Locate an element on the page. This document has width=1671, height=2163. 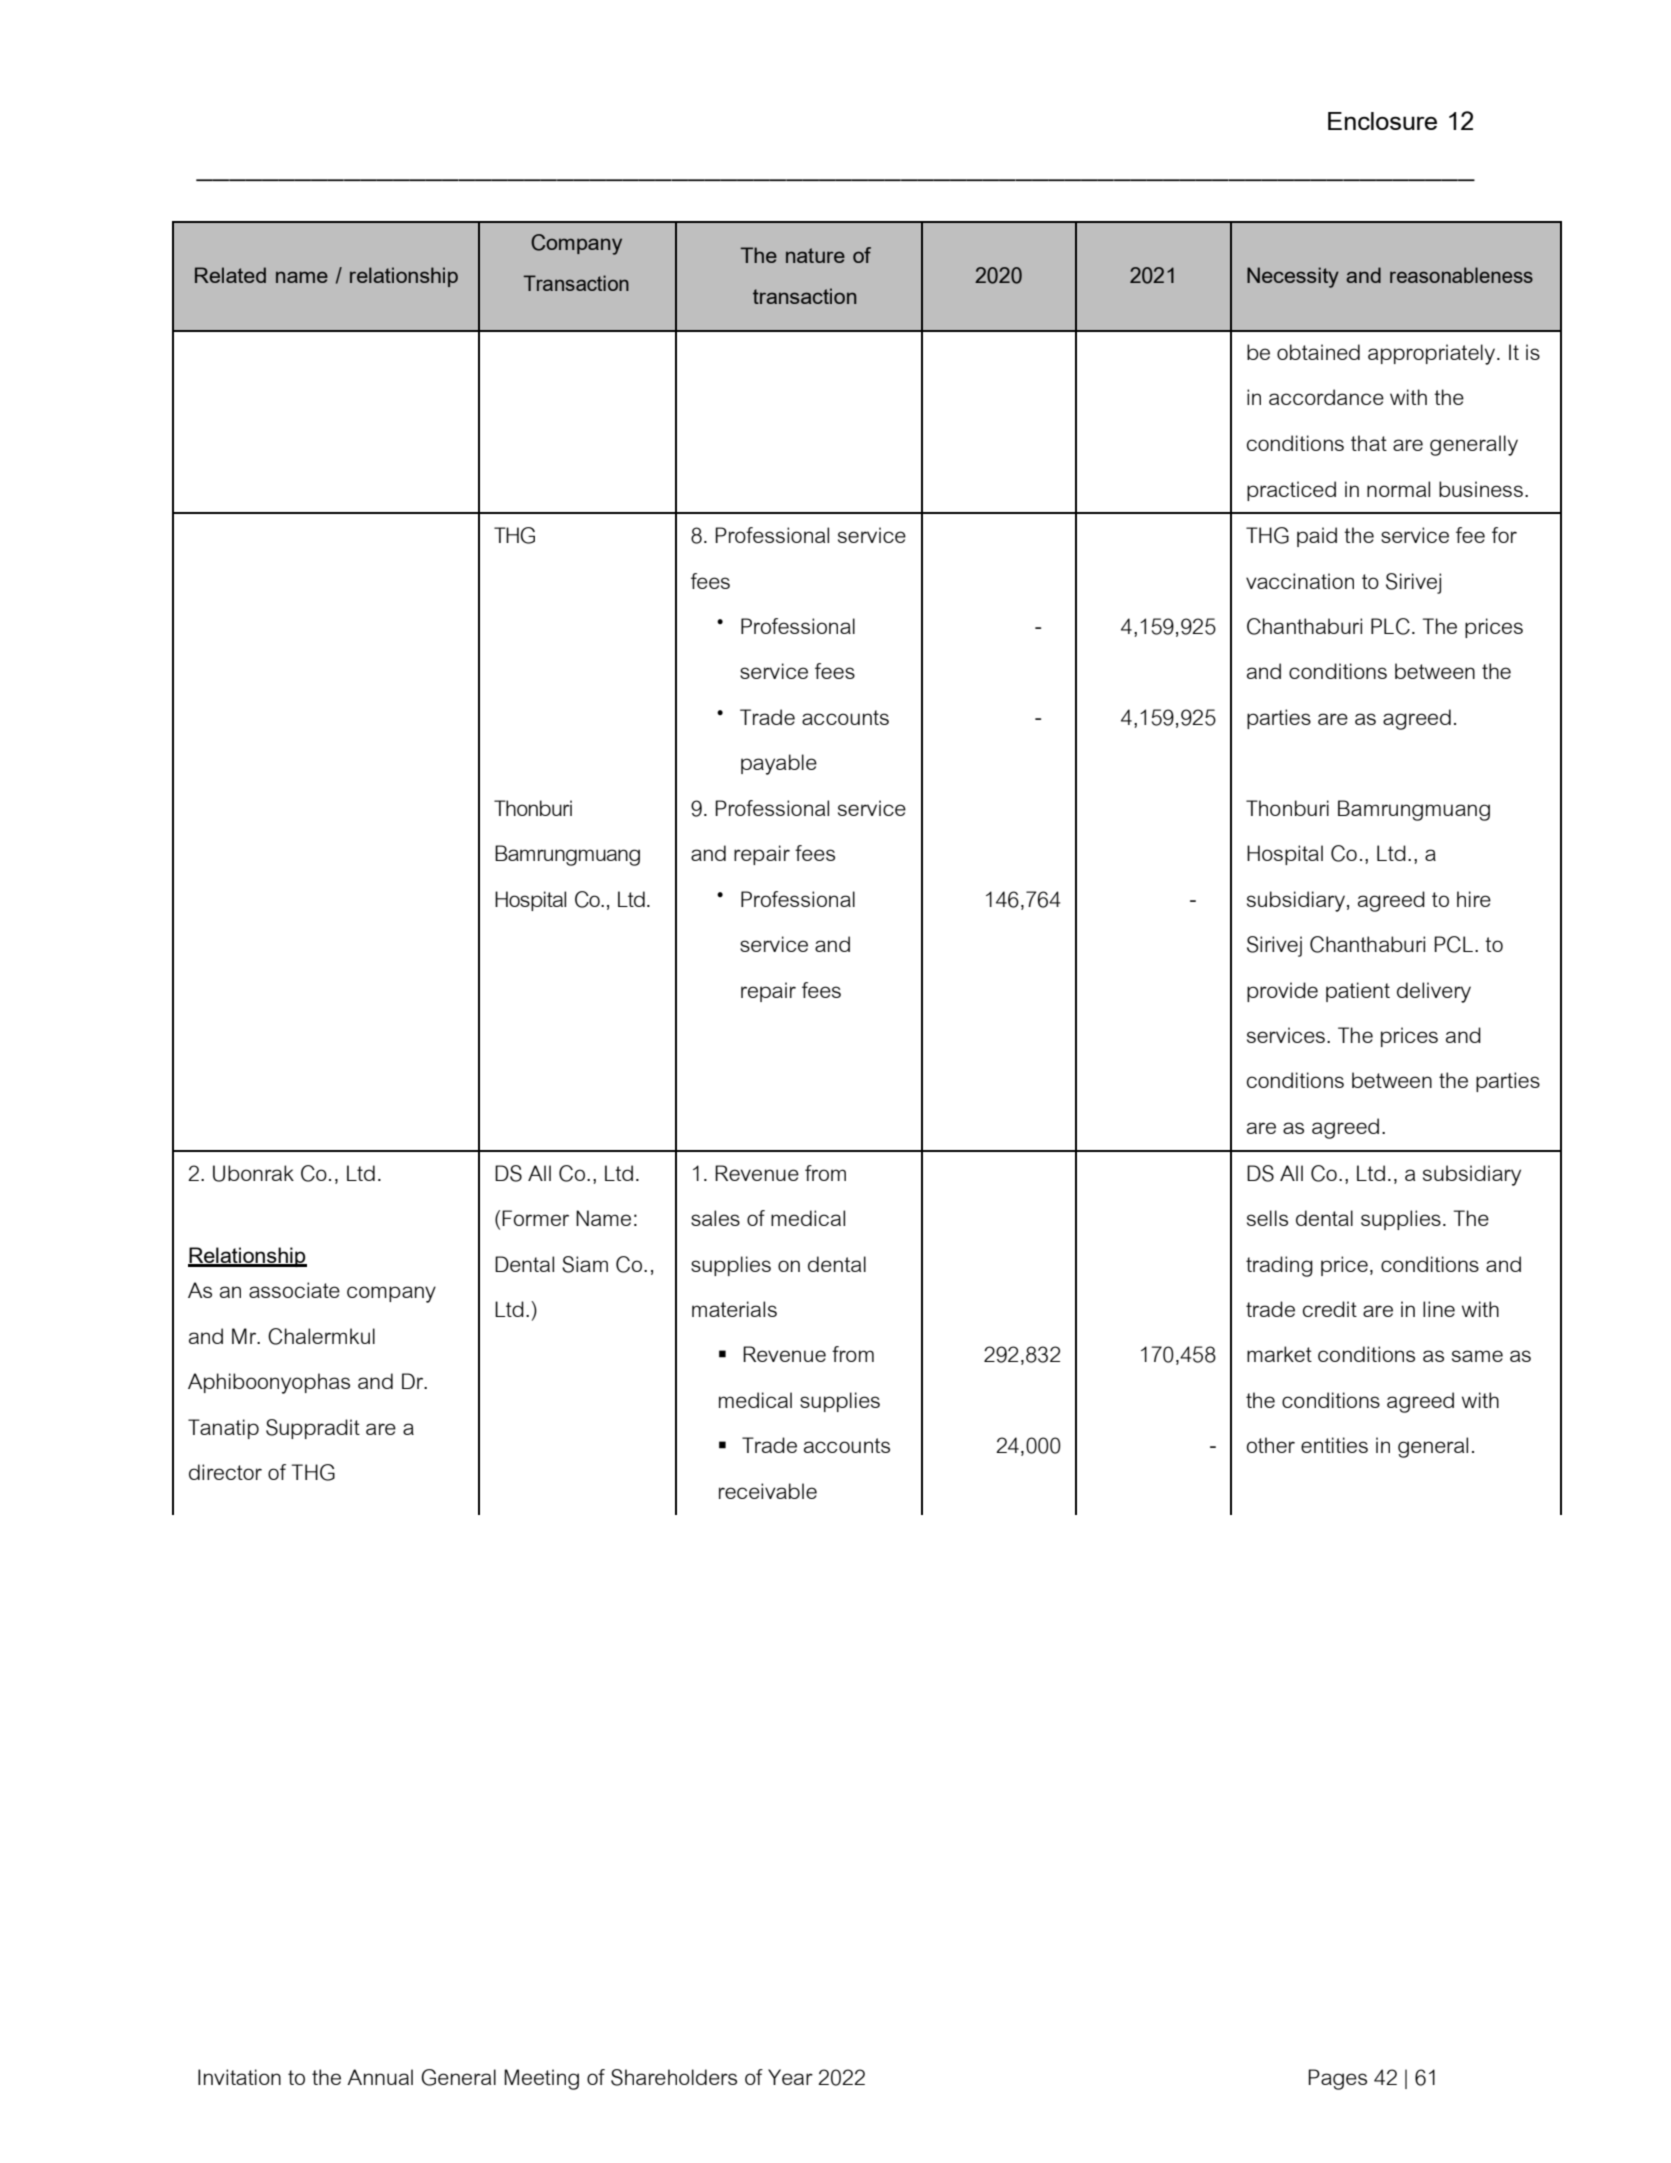
PLC is located at coordinates (1390, 626).
